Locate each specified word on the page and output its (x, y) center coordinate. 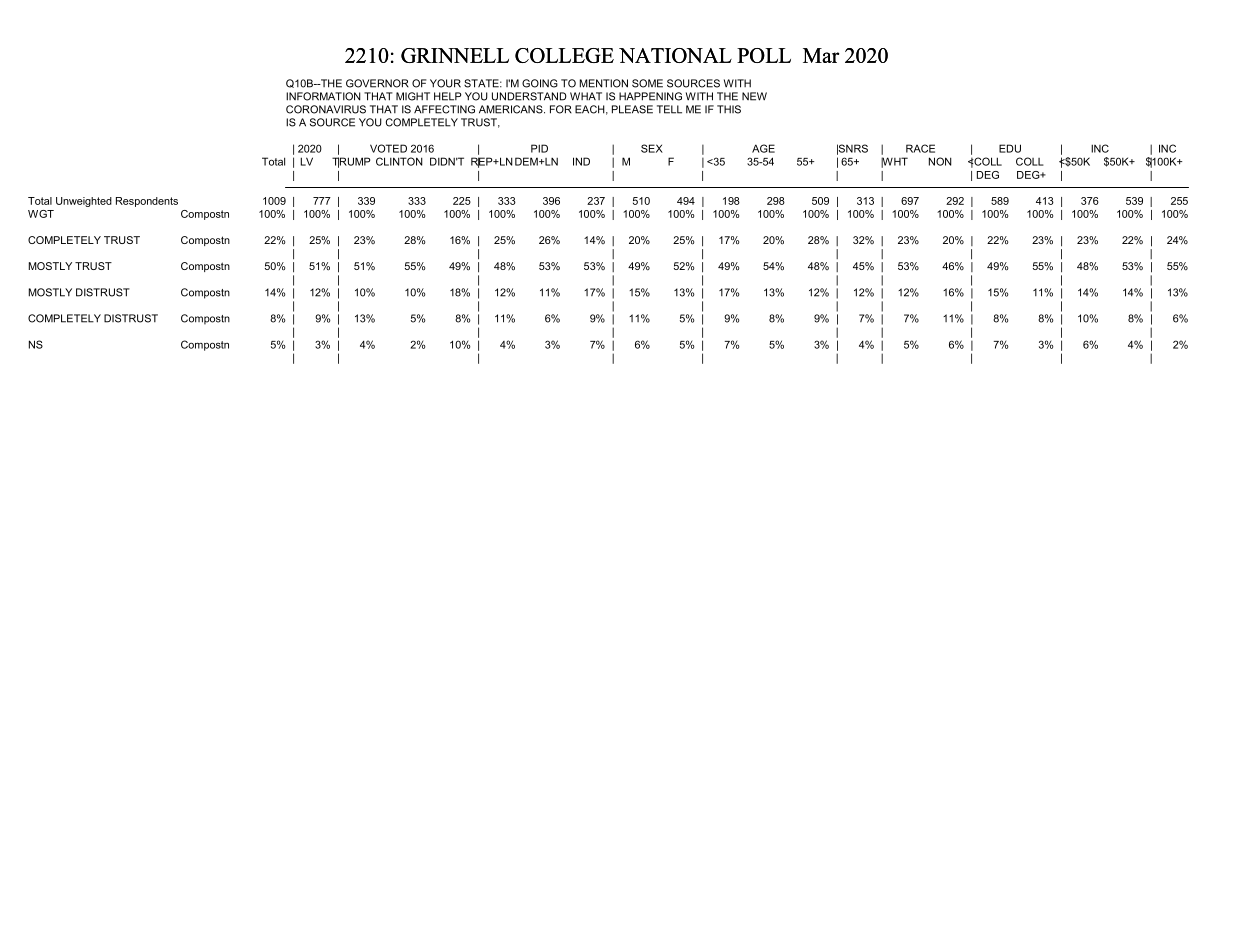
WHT (894, 162)
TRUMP (351, 162)
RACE (920, 148)
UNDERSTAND (529, 96)
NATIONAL (675, 55)
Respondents (147, 202)
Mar (821, 55)
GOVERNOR (377, 83)
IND (581, 161)
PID (539, 148)
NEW (754, 96)
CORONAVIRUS (326, 109)
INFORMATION (323, 96)
